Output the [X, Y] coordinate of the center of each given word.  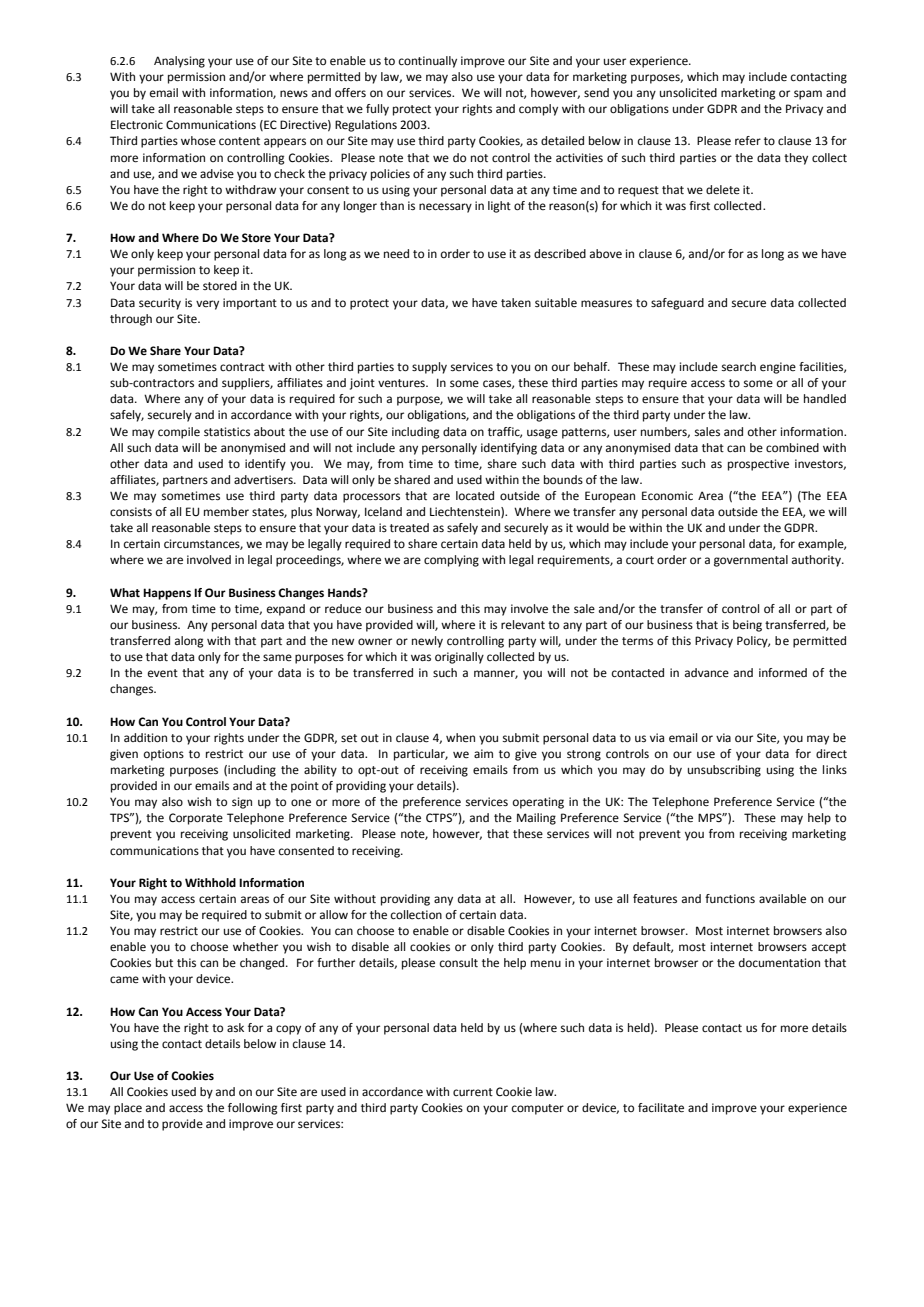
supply [429, 368]
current [473, 1092]
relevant [523, 625]
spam [808, 95]
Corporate [196, 819]
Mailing [536, 819]
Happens [167, 594]
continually [428, 62]
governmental [751, 561]
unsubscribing [724, 771]
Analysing [179, 62]
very [207, 305]
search [739, 366]
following [253, 1109]
